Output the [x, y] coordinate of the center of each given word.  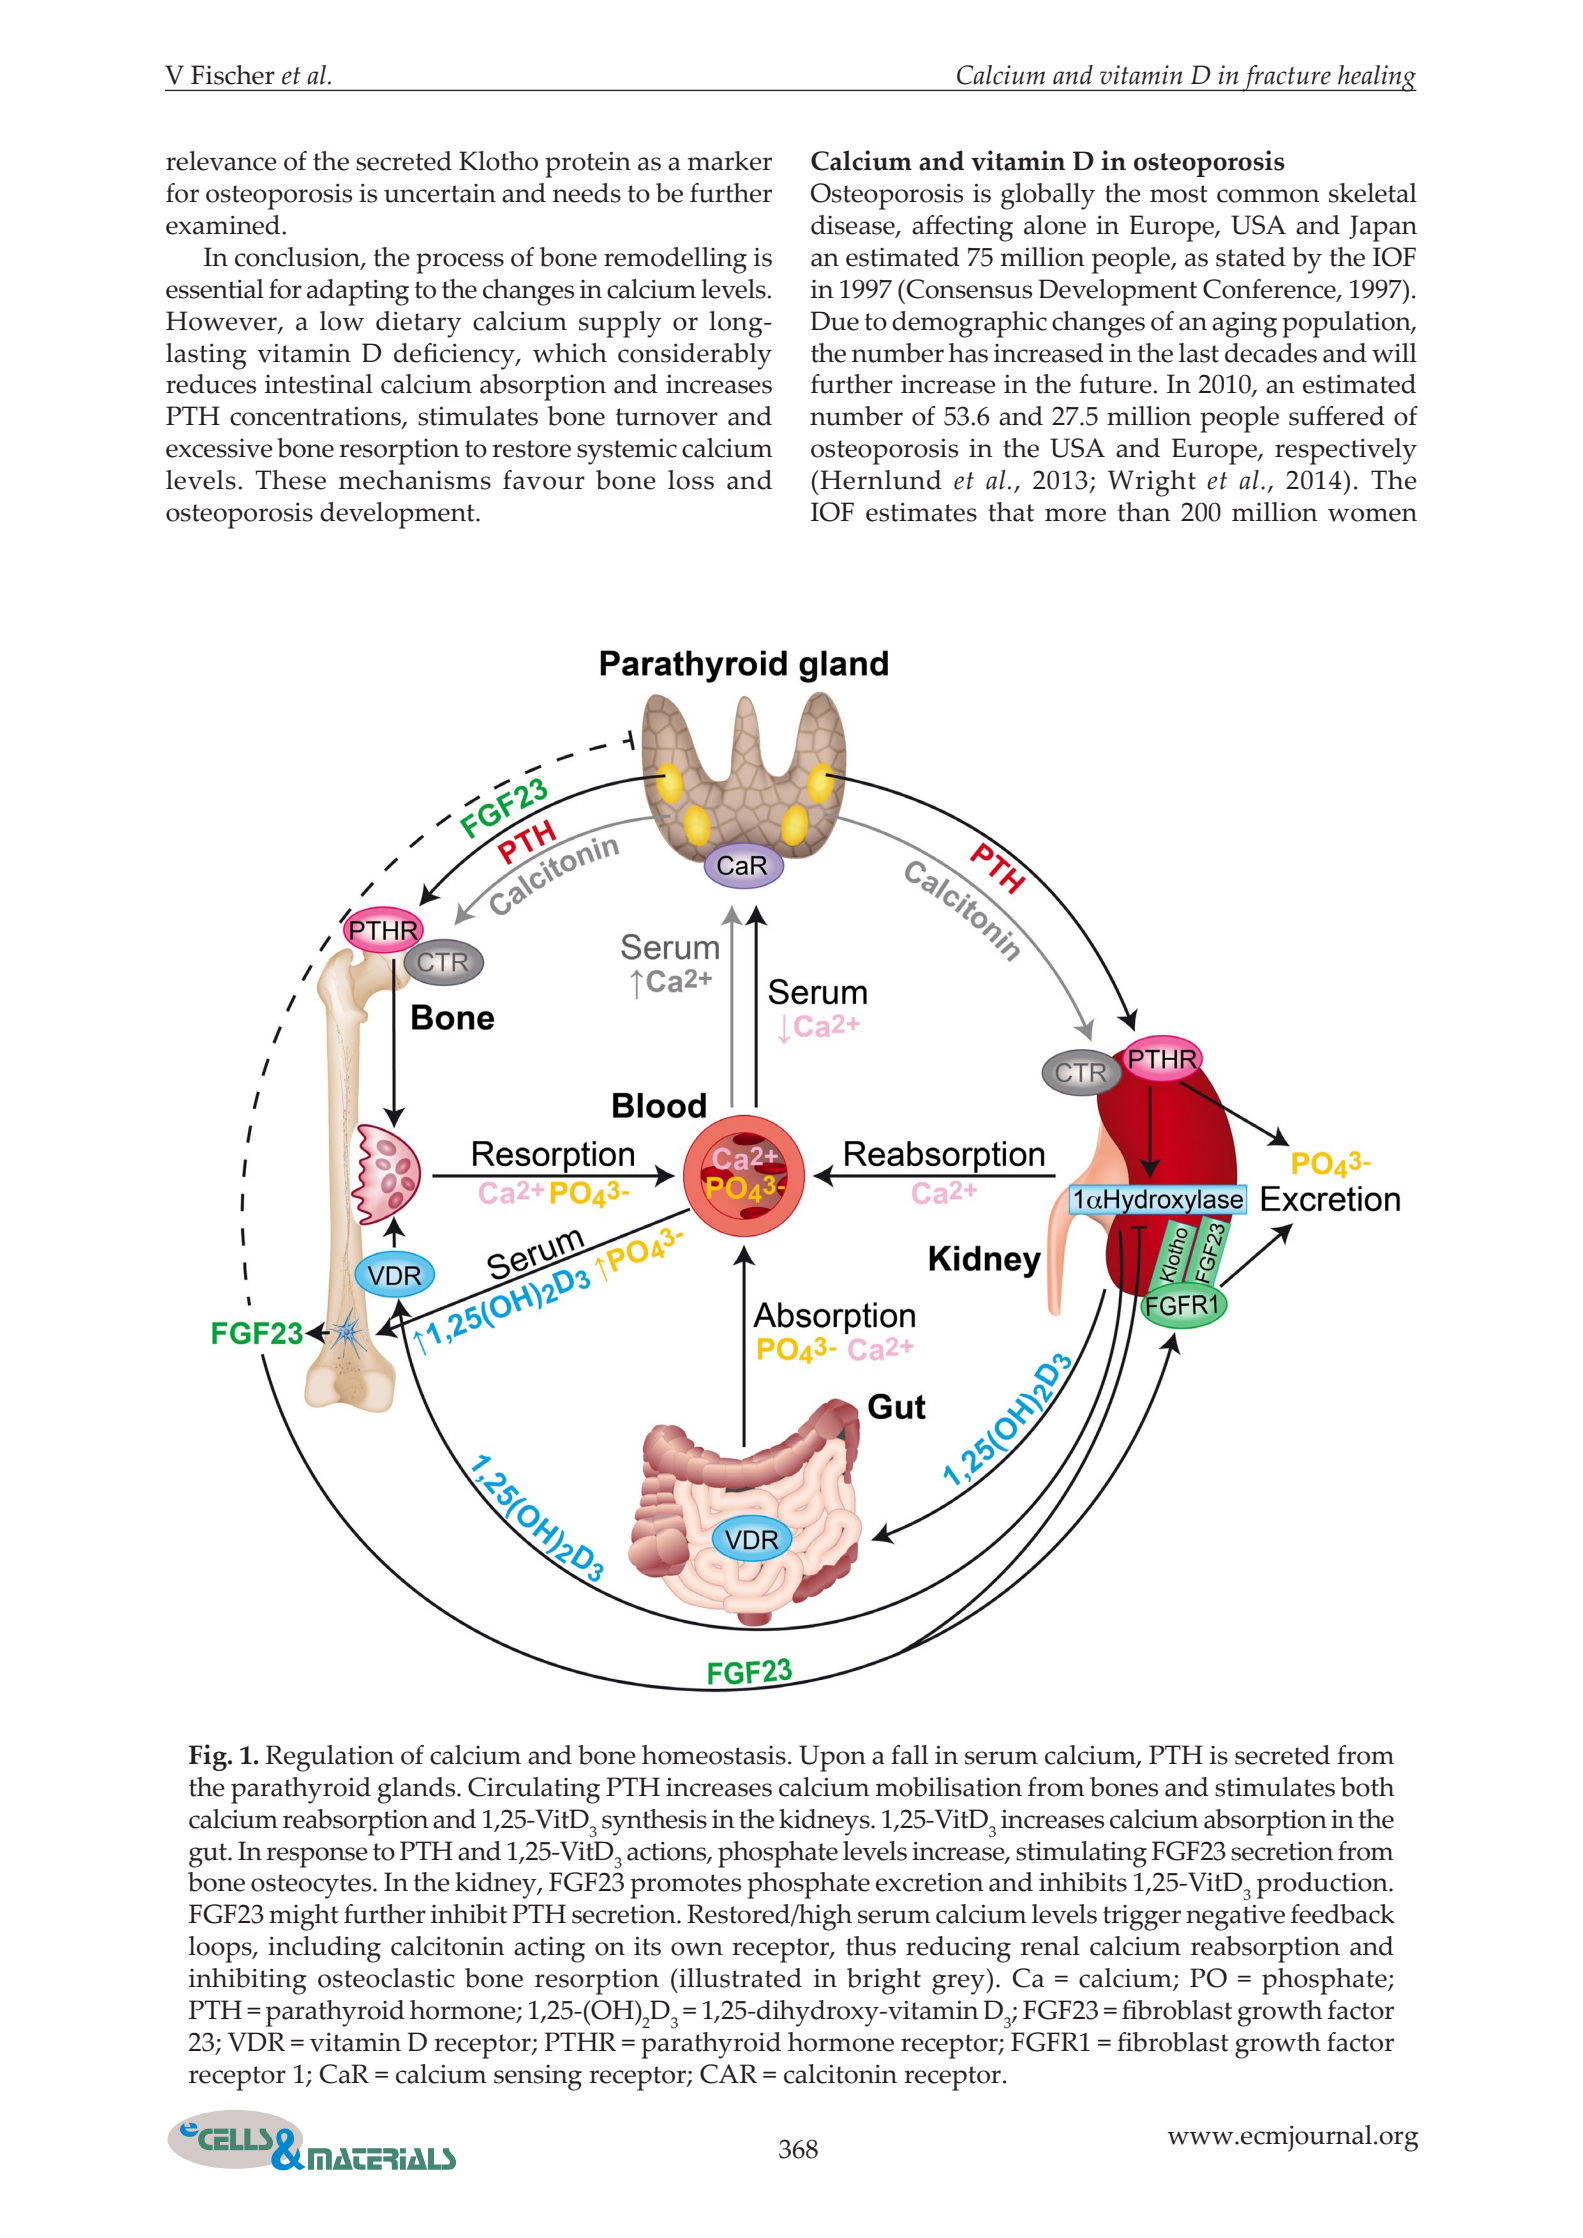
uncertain [440, 193]
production [1323, 1885]
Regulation [330, 1758]
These [290, 480]
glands [418, 1790]
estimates [921, 512]
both [1368, 1787]
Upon [832, 1758]
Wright [1152, 483]
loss [691, 480]
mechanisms [415, 480]
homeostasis [714, 1755]
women [1372, 515]
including [324, 1949]
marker [730, 161]
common [1268, 196]
